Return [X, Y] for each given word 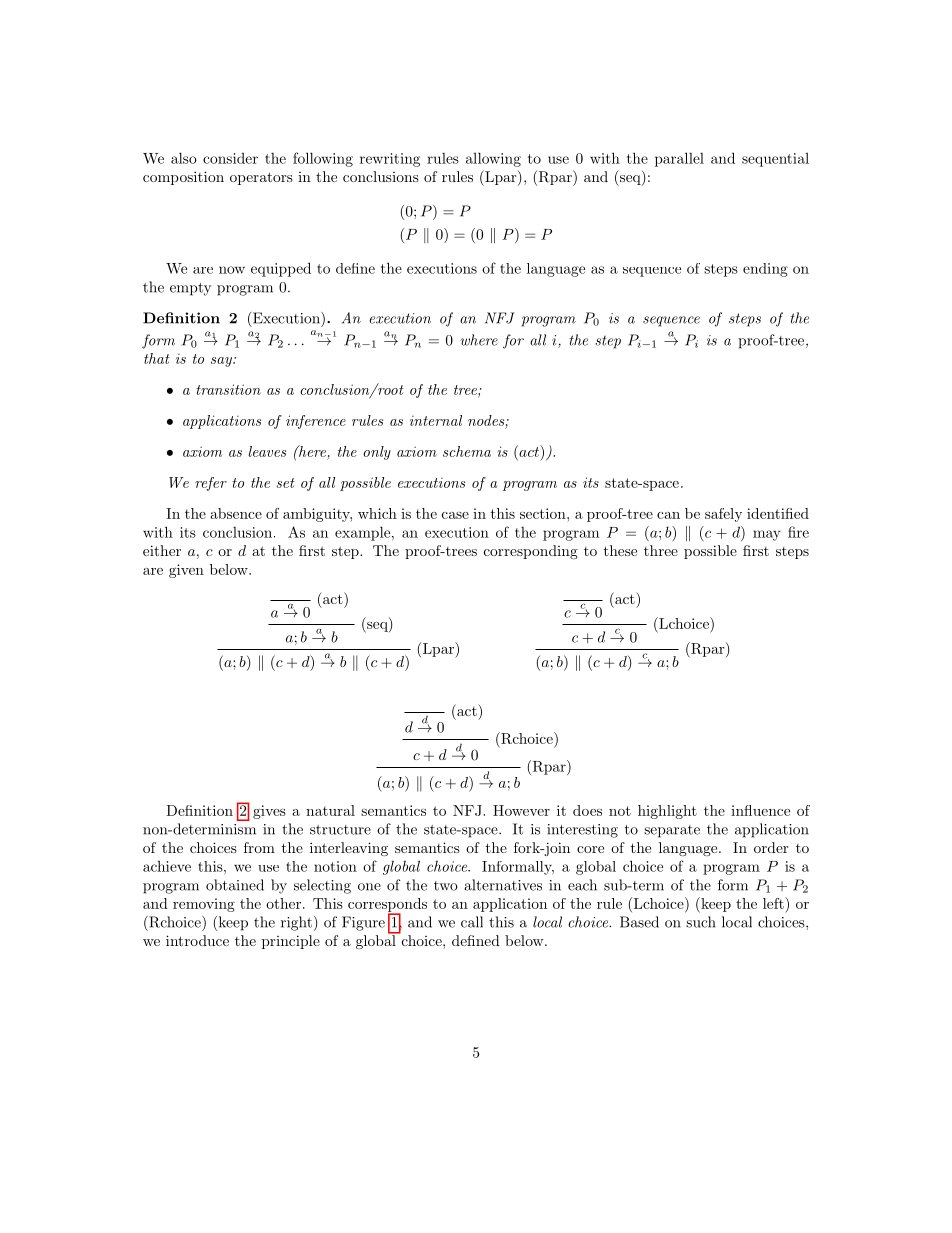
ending [765, 270]
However [521, 810]
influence [760, 810]
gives [269, 812]
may [767, 535]
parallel [679, 159]
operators [261, 178]
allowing [493, 159]
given [186, 571]
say [222, 362]
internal [436, 420]
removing [204, 905]
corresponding [531, 552]
